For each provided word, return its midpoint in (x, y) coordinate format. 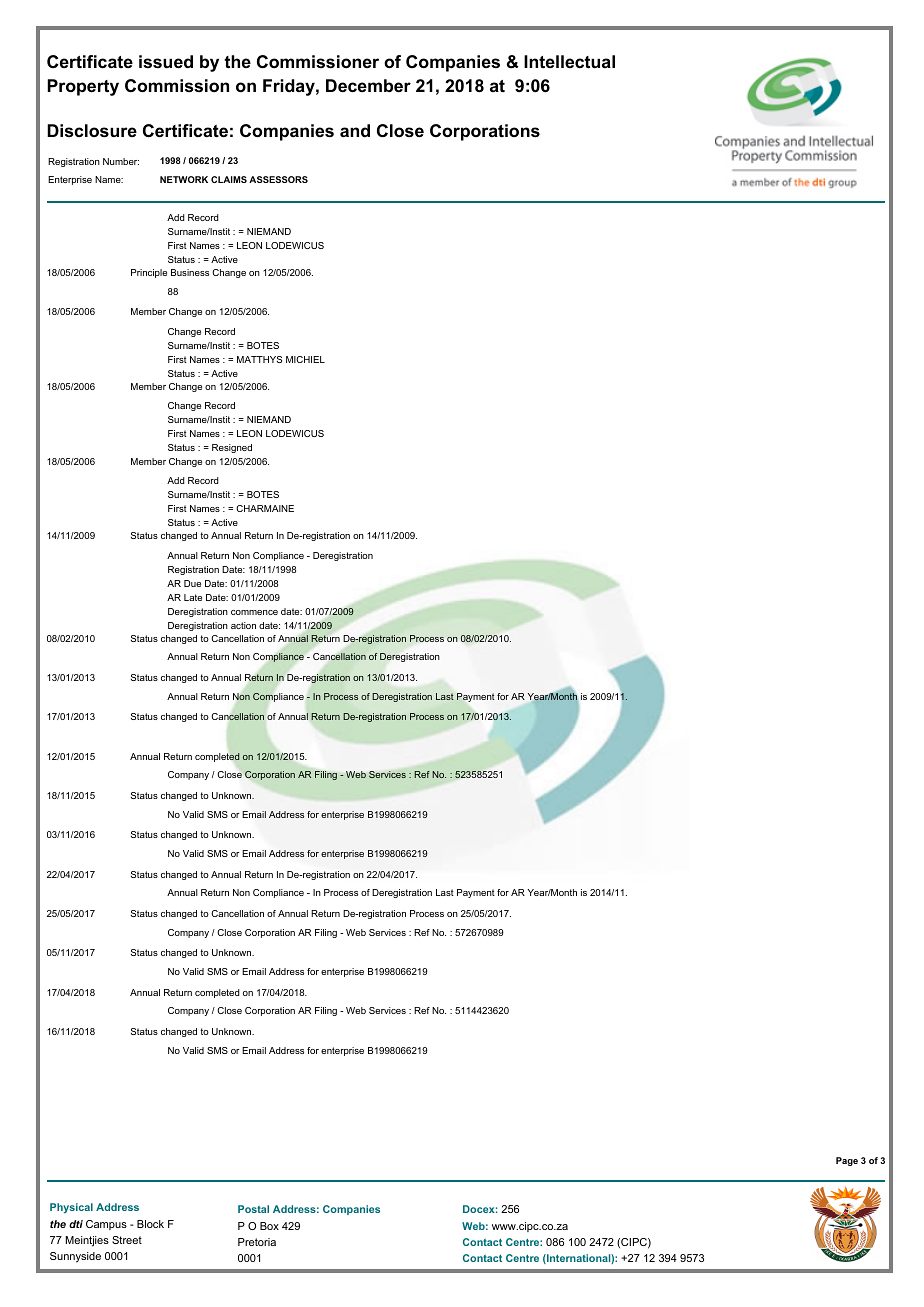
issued (166, 62)
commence (254, 612)
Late (193, 597)
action (243, 625)
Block (150, 1224)
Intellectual (569, 61)
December (368, 86)
